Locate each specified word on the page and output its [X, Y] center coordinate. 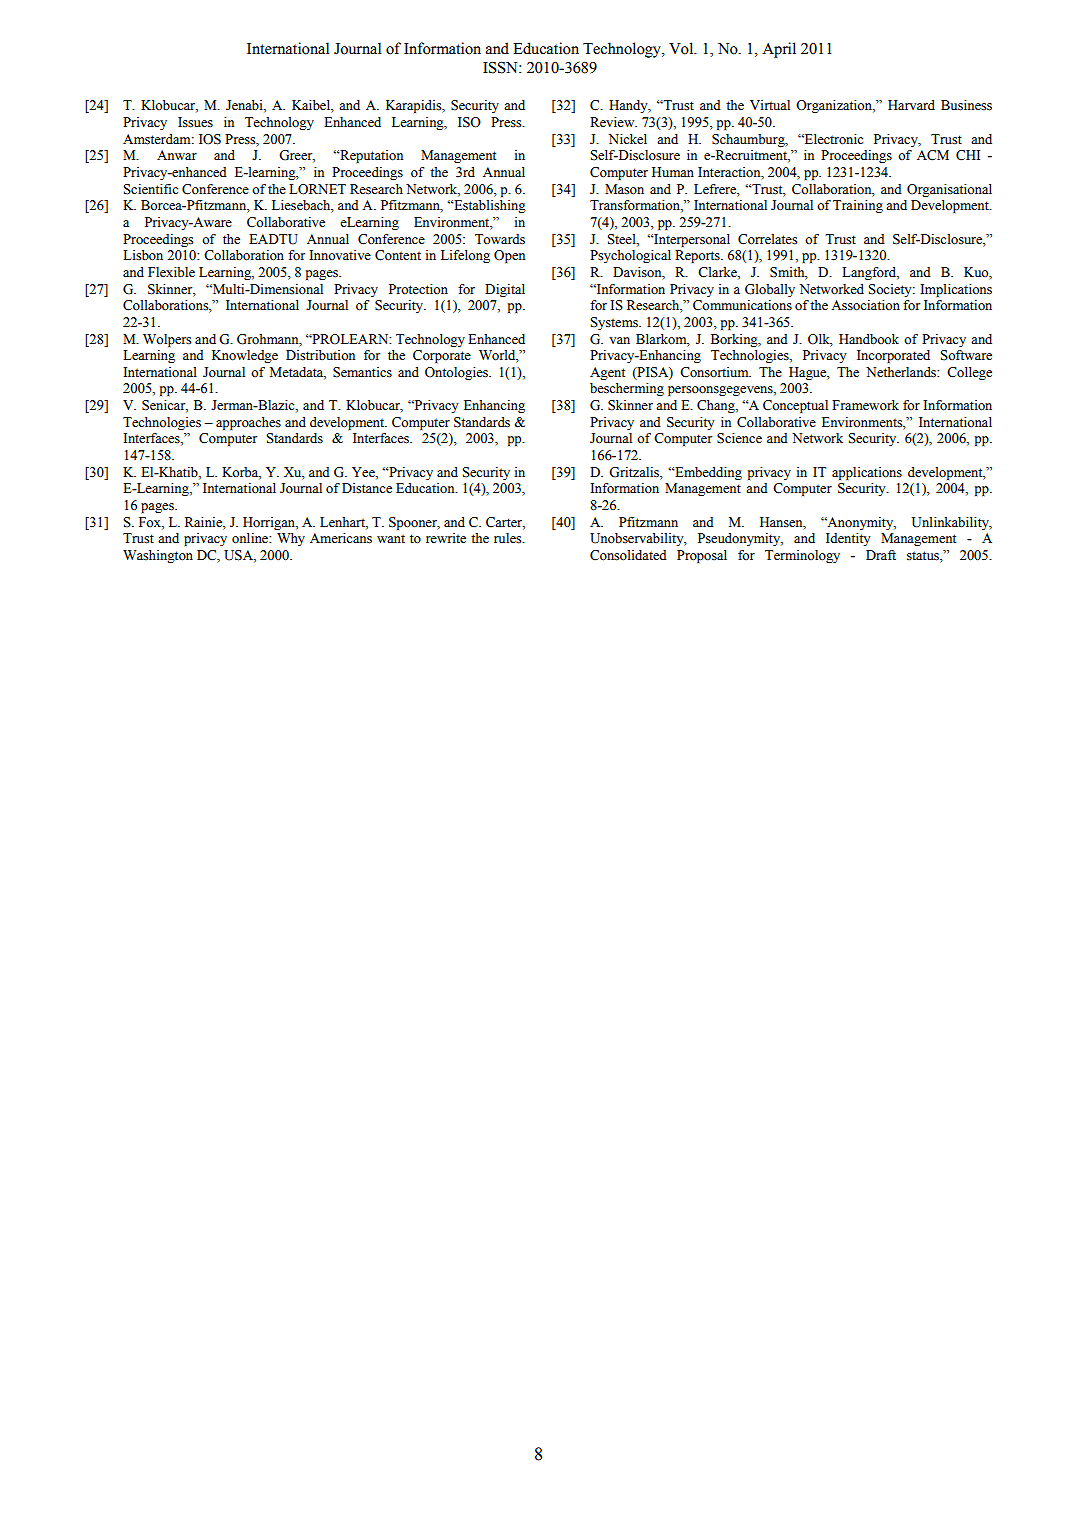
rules [509, 538]
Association [865, 305]
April [779, 50]
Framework [865, 405]
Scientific [151, 189]
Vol [682, 48]
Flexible [171, 272]
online [251, 538]
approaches [248, 423]
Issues [195, 122]
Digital [505, 290]
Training [858, 206]
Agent [607, 373]
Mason [624, 189]
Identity [848, 539]
